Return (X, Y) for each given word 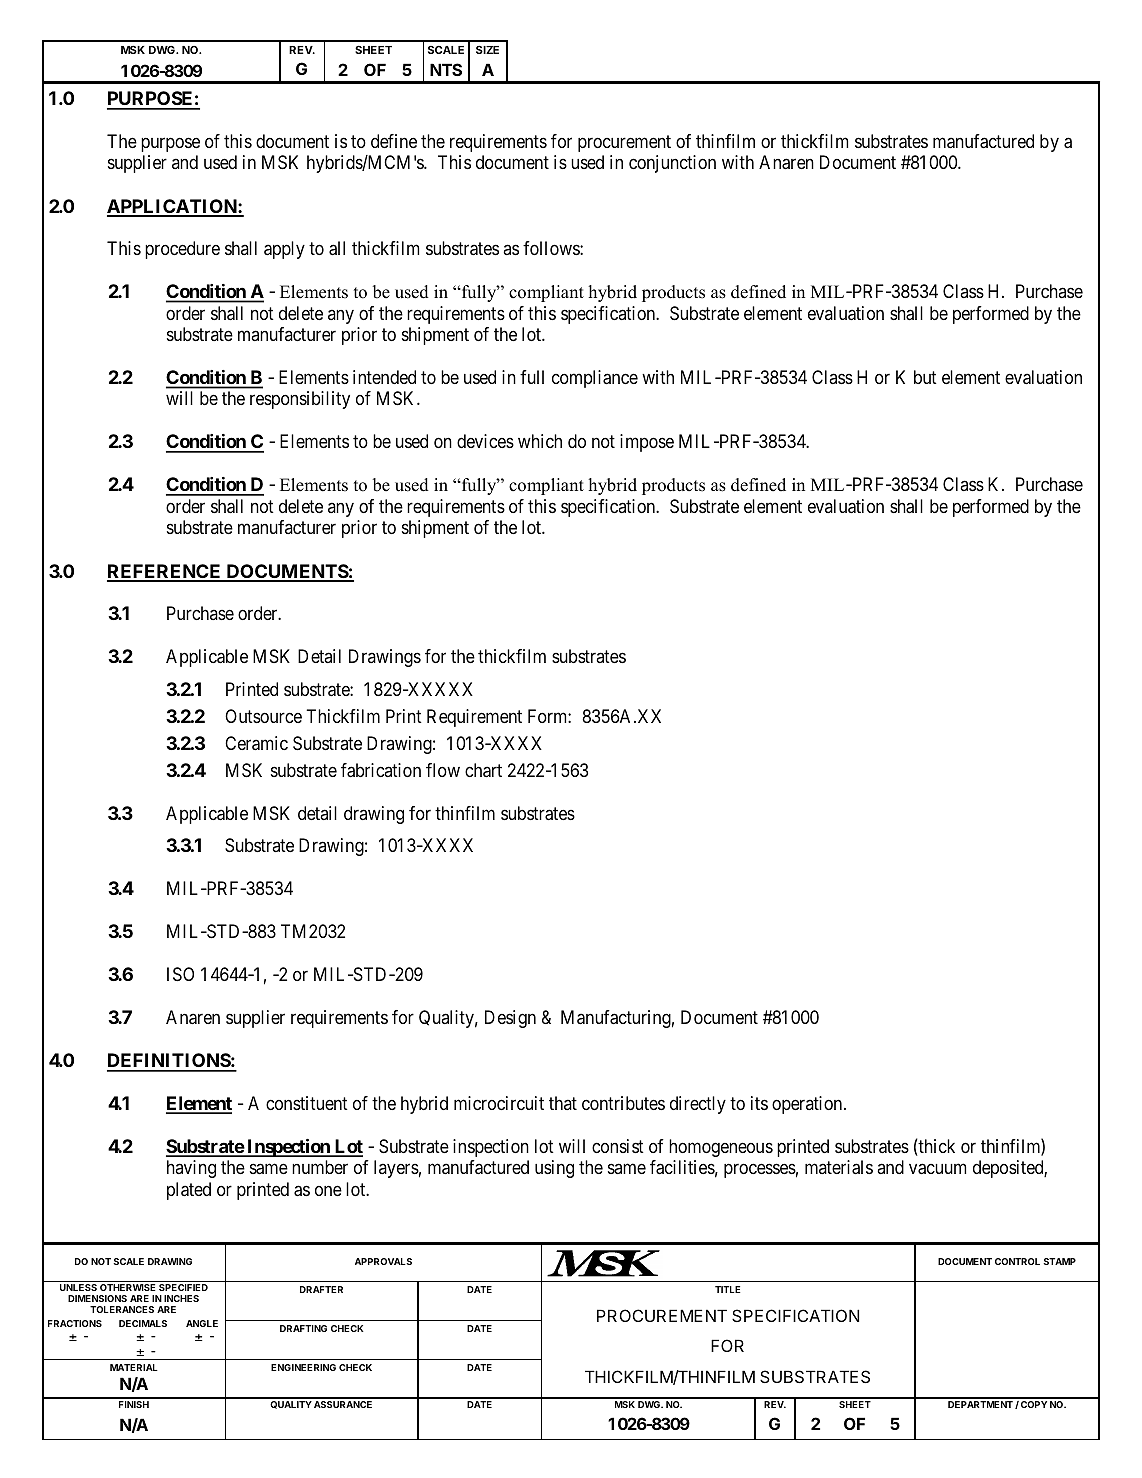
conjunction (672, 164)
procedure (182, 250)
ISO (180, 974)
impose (647, 443)
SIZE (487, 49)
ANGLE (202, 1323)
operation (808, 1105)
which (540, 441)
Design (510, 1019)
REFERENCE (165, 572)
